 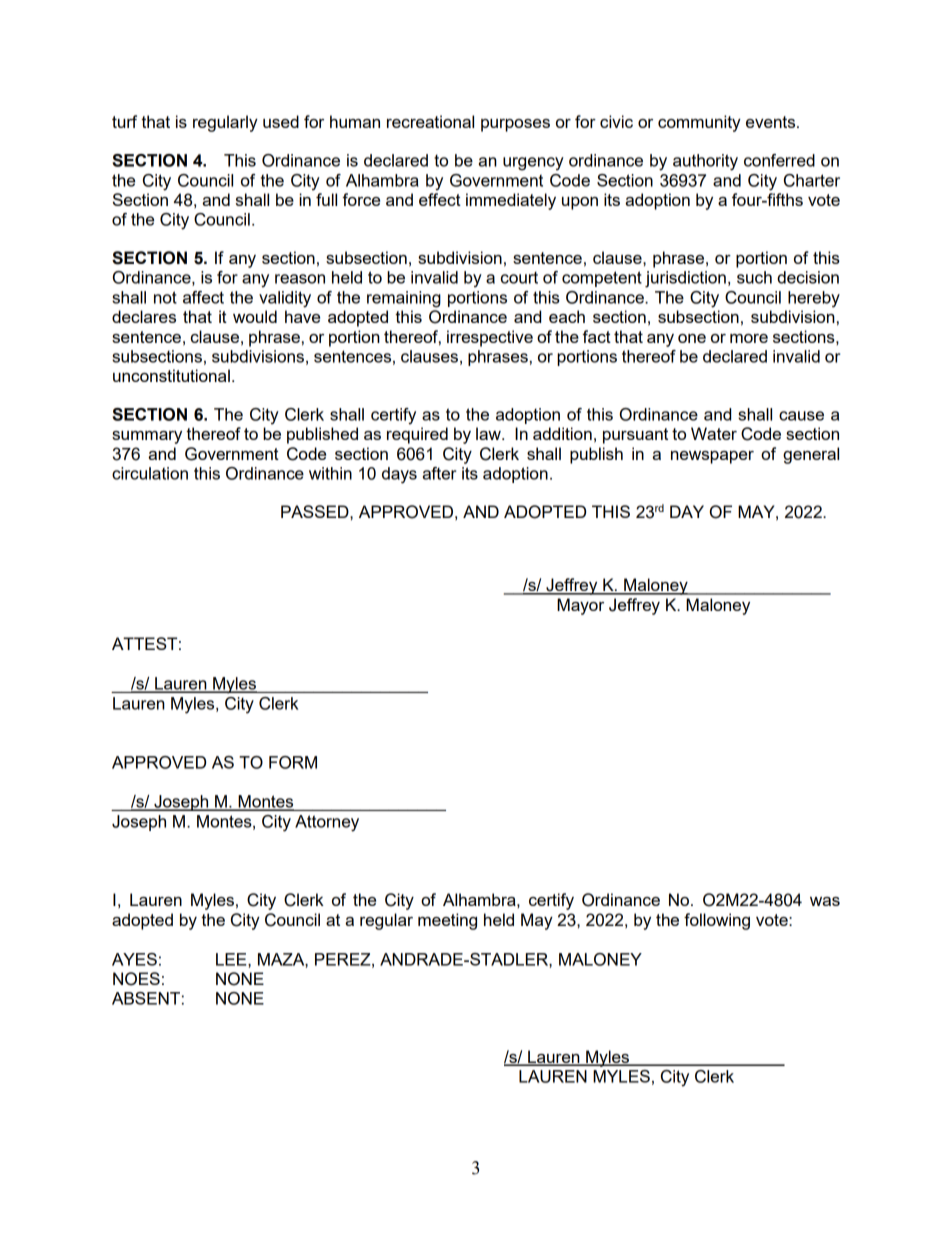 I want to click on following, so click(x=717, y=921).
